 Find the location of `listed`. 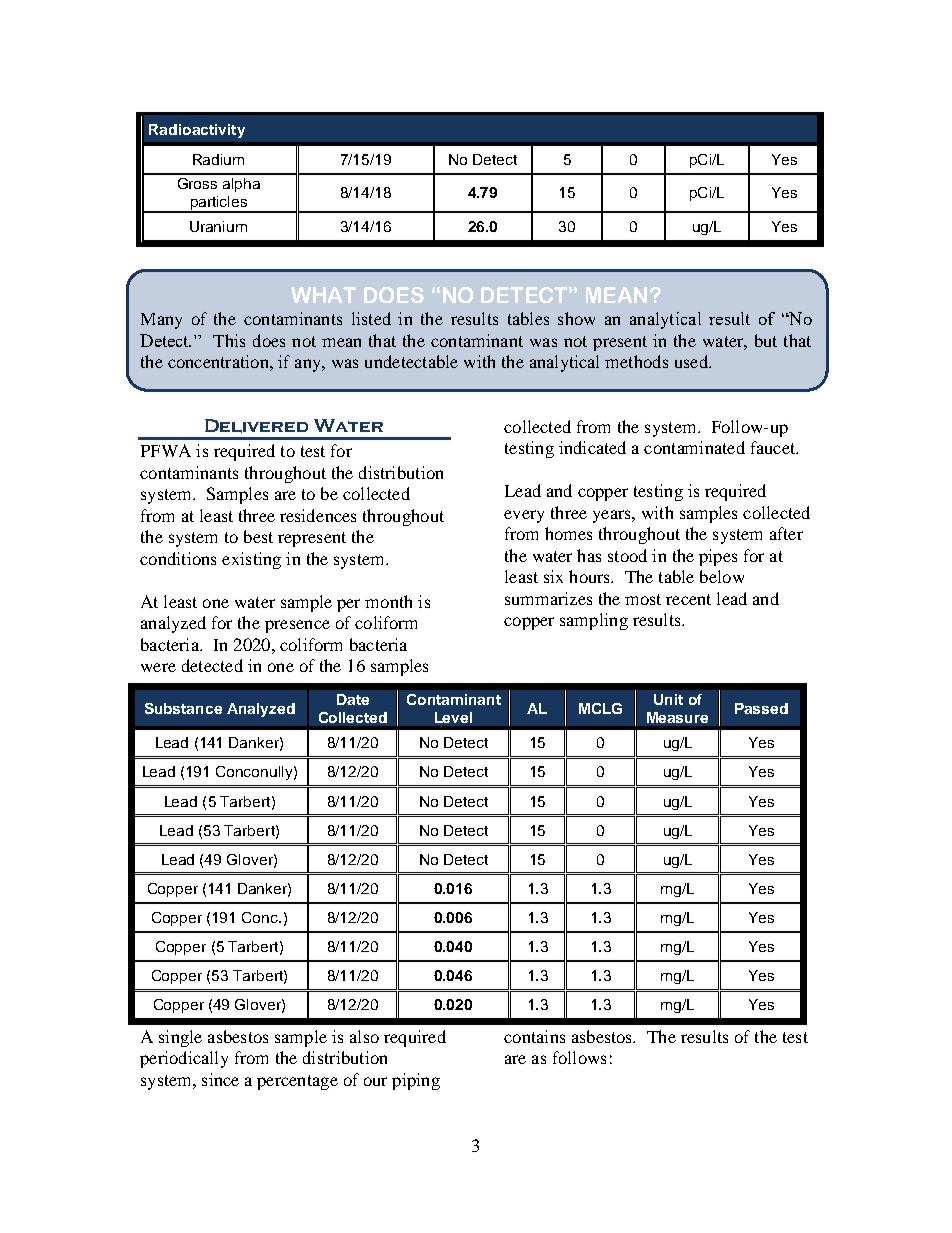

listed is located at coordinates (371, 318).
